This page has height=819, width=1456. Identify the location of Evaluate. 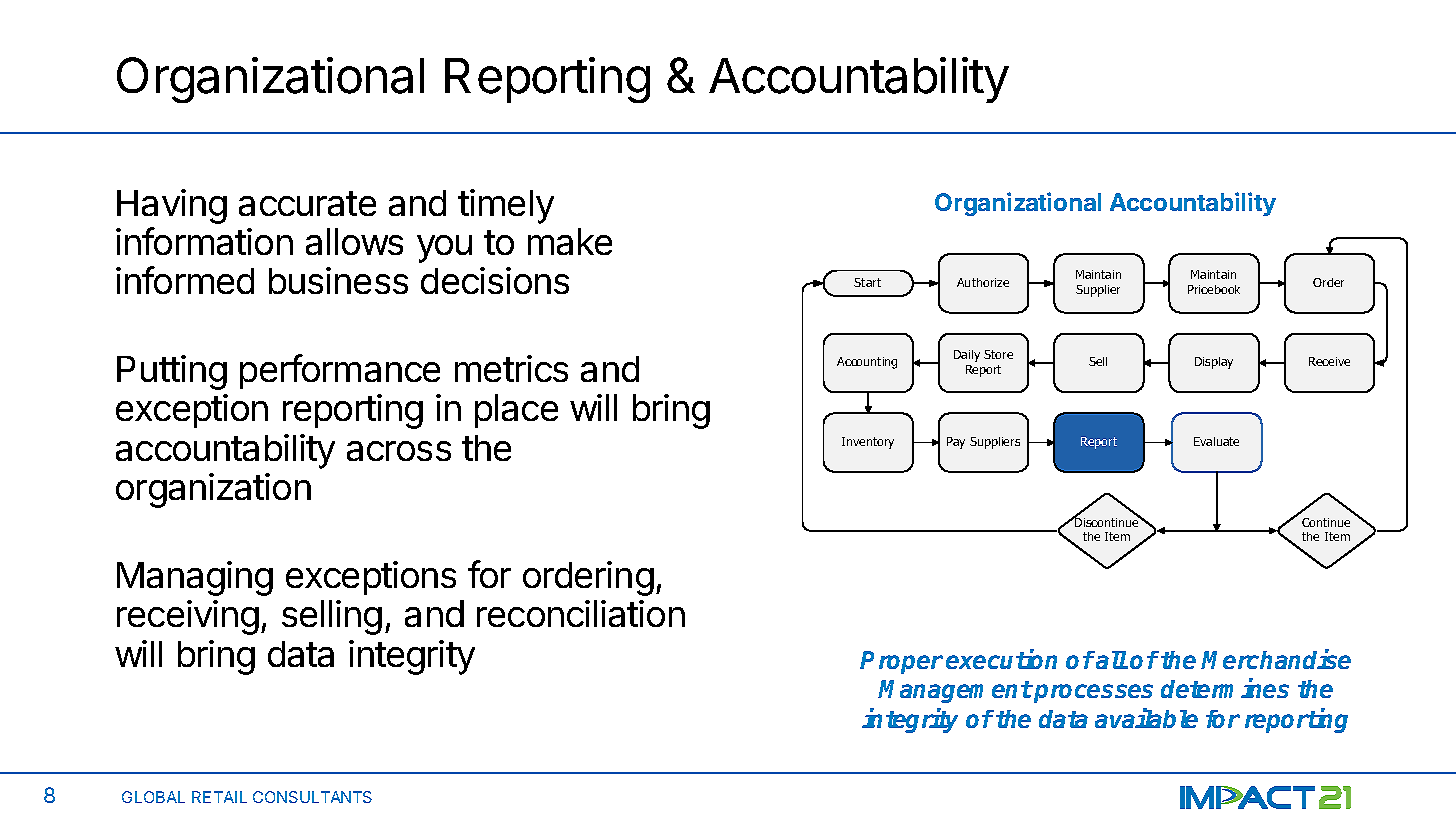
(1216, 441).
